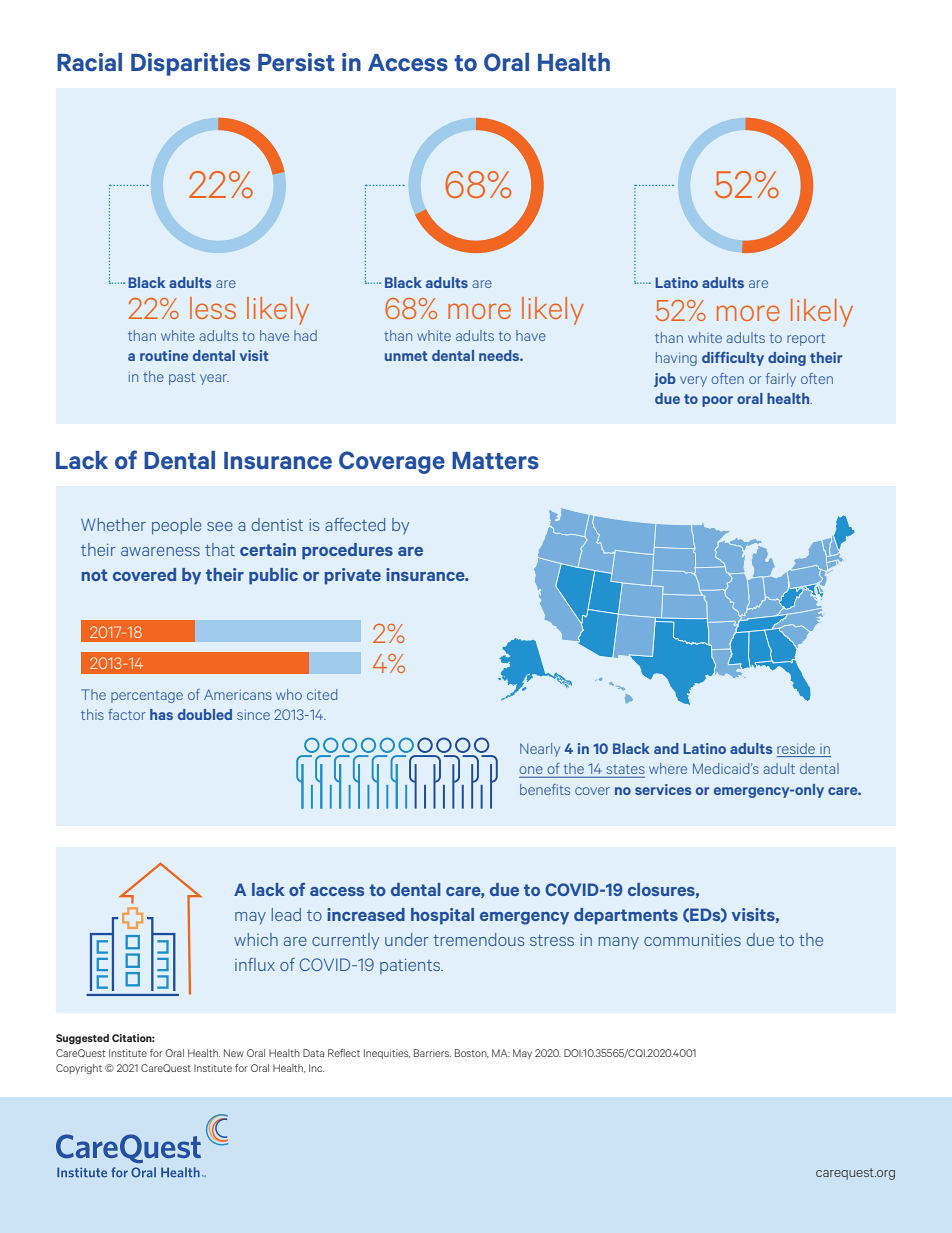 This image has height=1233, width=952. Describe the element at coordinates (234, 1053) in the image. I see `New` at that location.
